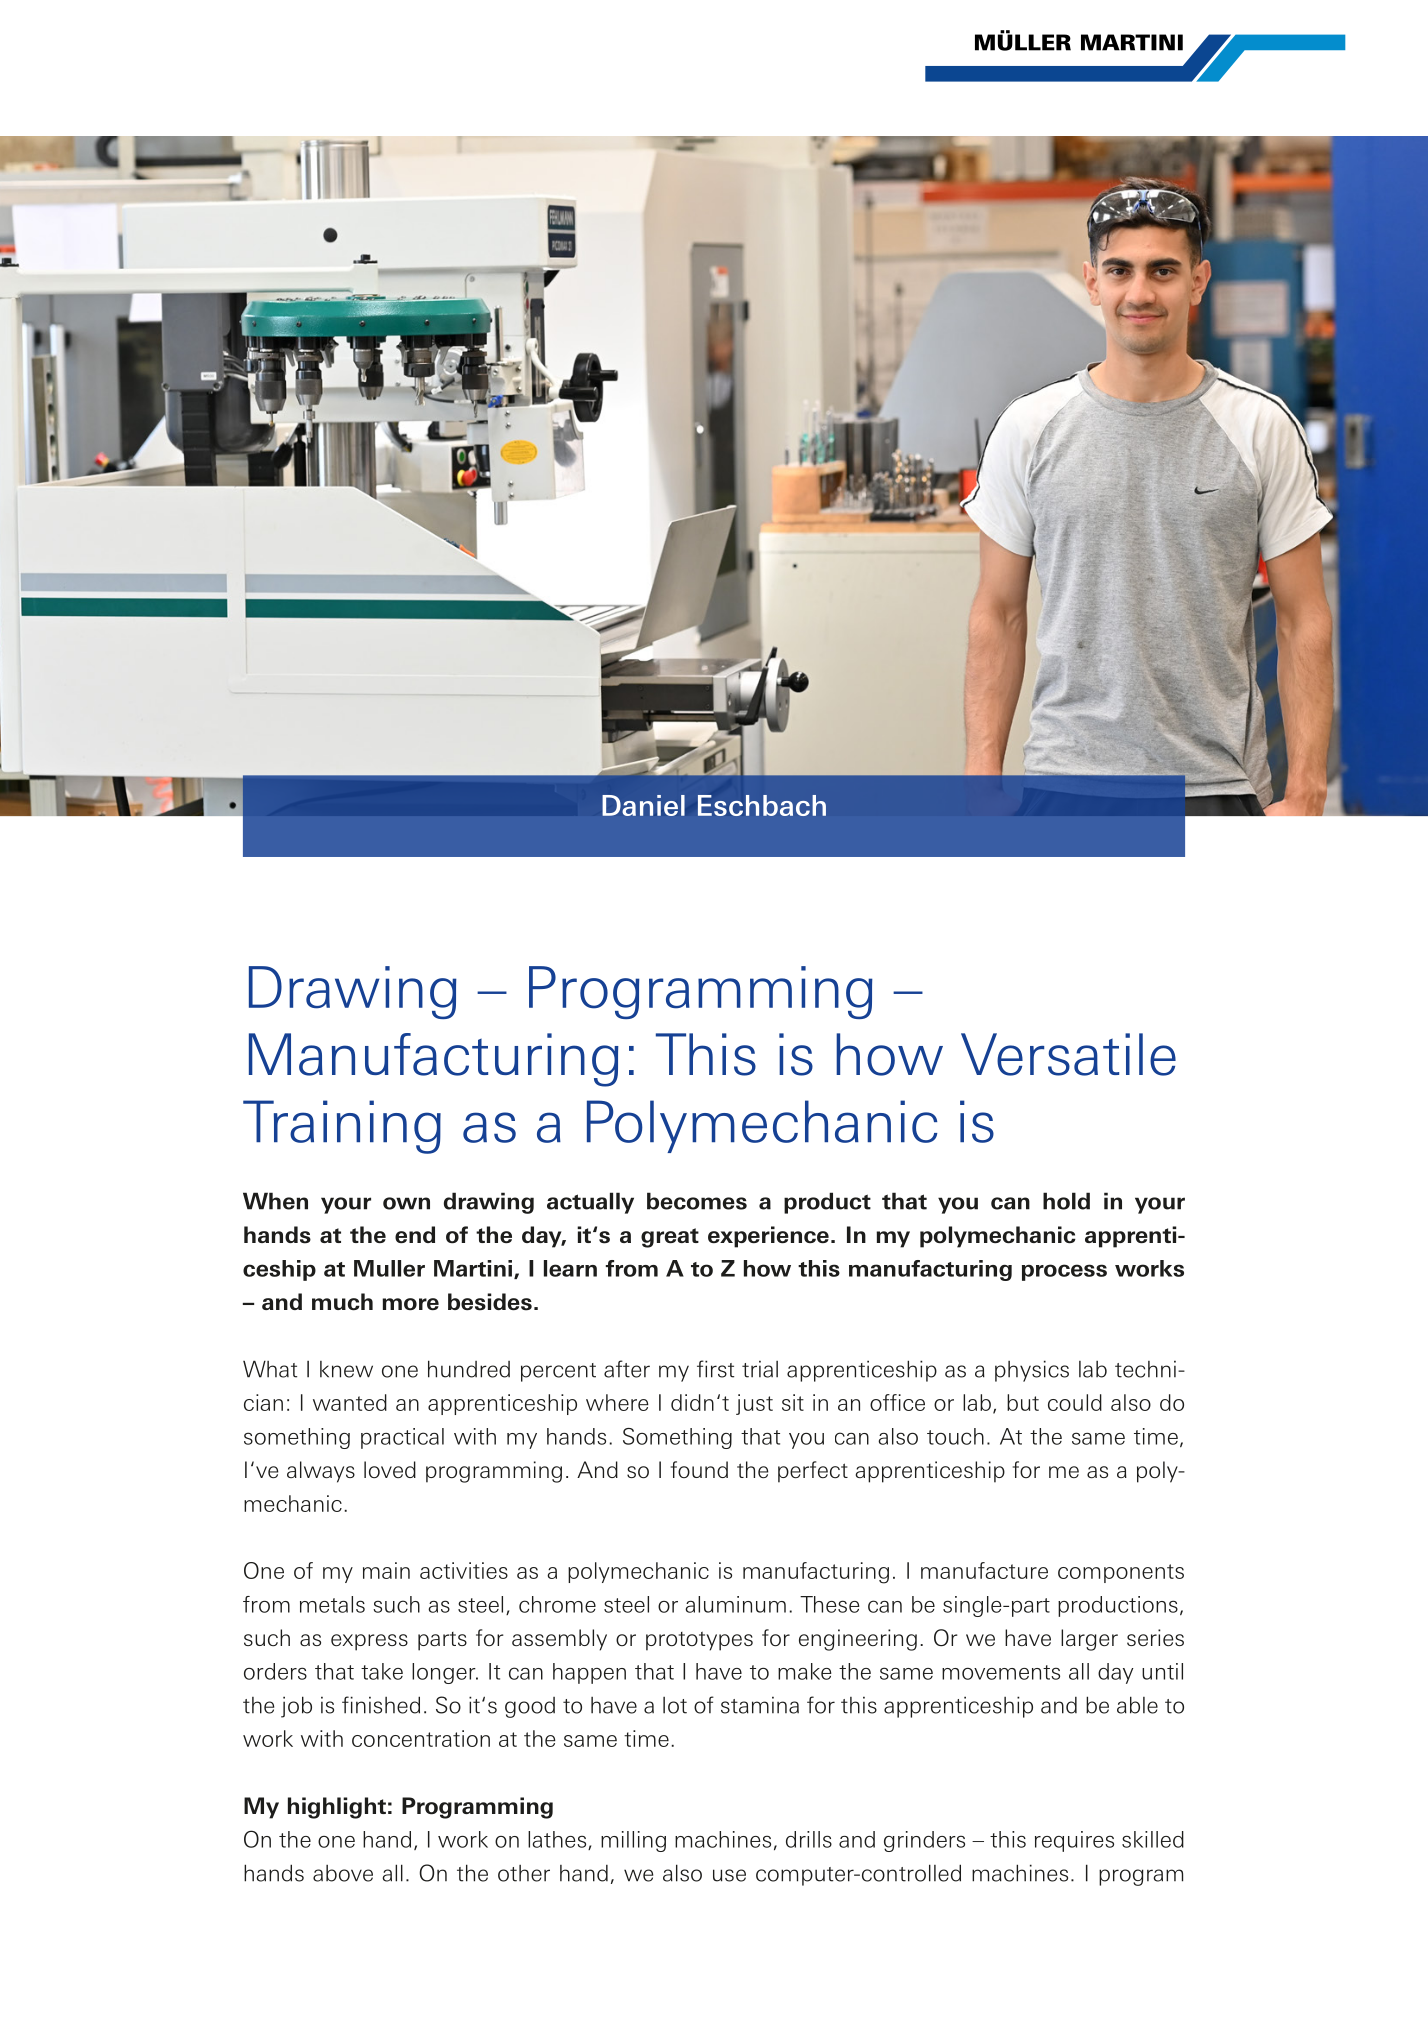 The width and height of the screenshot is (1428, 2020). What do you see at coordinates (1068, 1054) in the screenshot?
I see `Versatile` at bounding box center [1068, 1054].
